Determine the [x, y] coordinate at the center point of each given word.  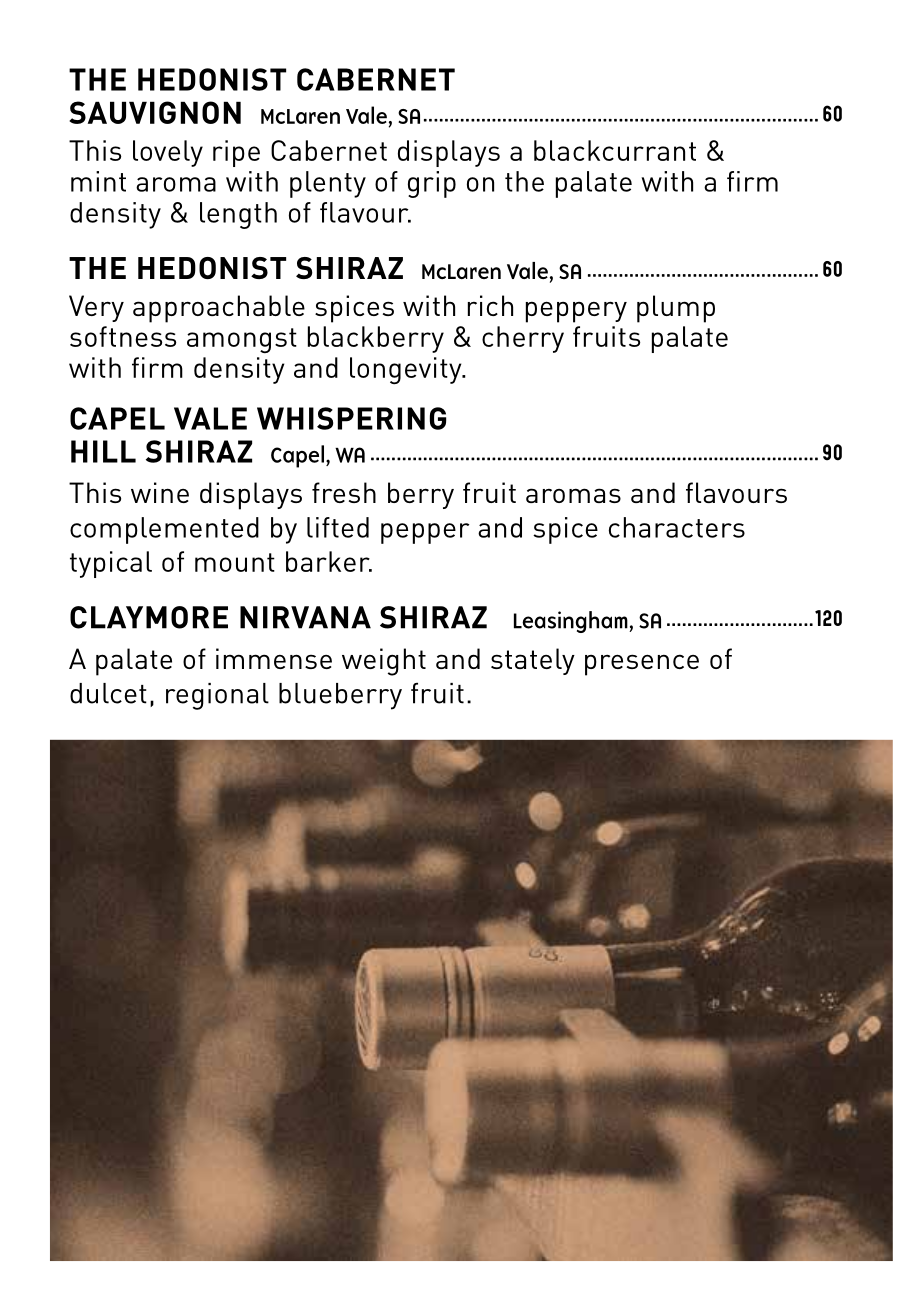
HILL [103, 451]
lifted [338, 527]
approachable [219, 309]
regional [217, 696]
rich [490, 305]
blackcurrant [615, 150]
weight [384, 662]
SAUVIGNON [155, 112]
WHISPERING [351, 418]
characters [677, 527]
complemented [164, 530]
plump [676, 309]
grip [432, 184]
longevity [407, 371]
